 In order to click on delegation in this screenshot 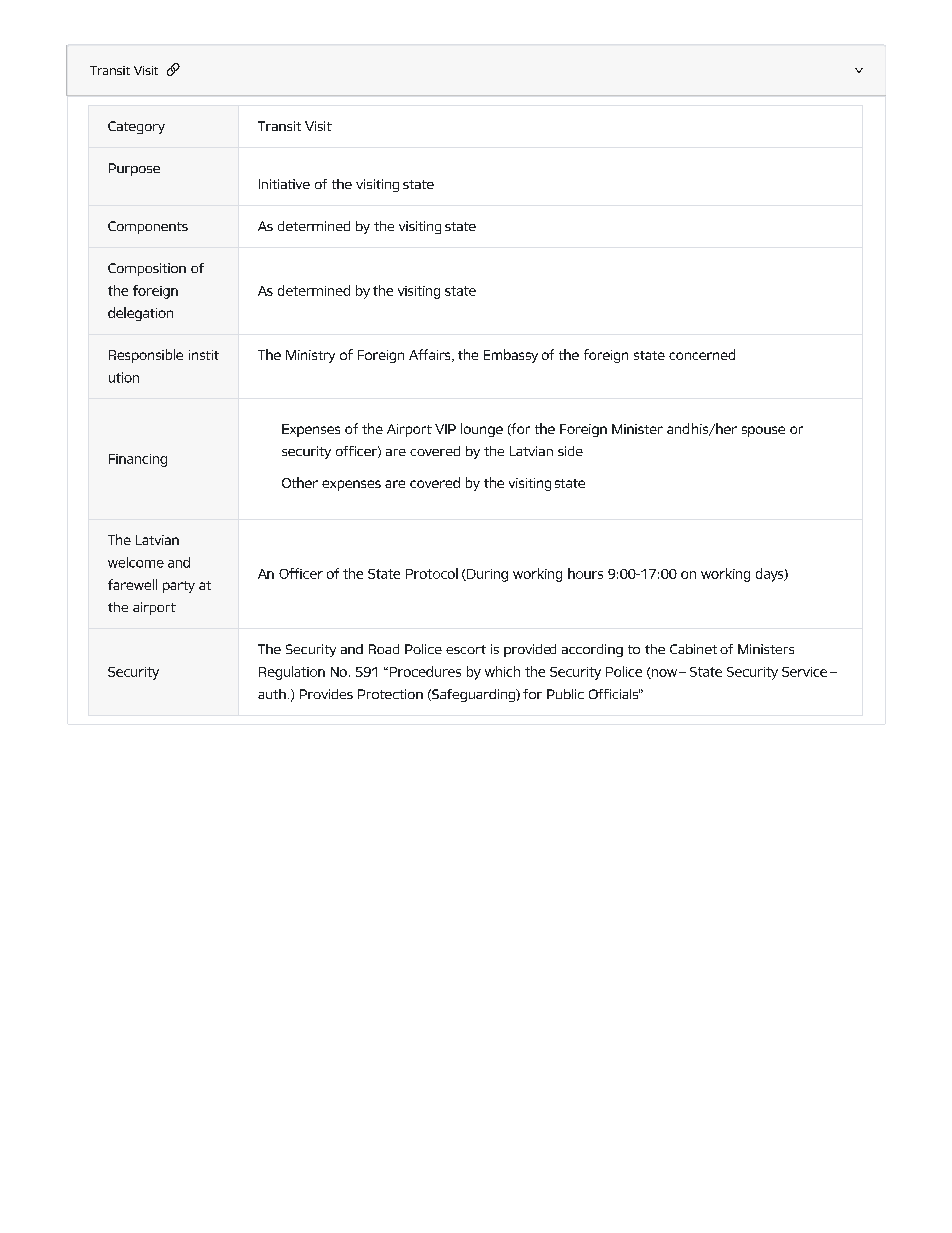, I will do `click(140, 314)`.
